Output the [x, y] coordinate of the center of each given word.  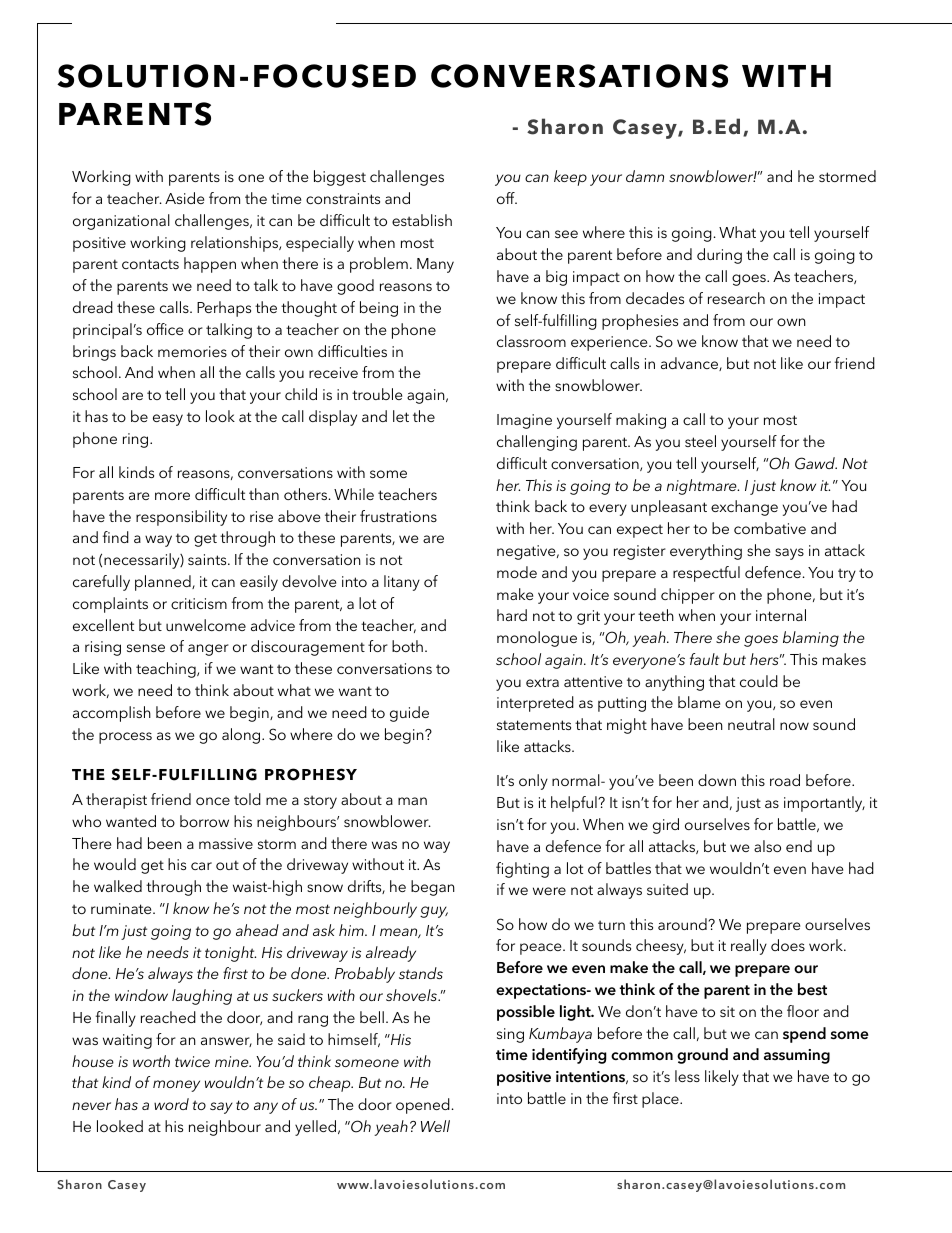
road [785, 780]
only [533, 782]
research [736, 298]
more [172, 496]
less [687, 1076]
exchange [744, 508]
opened [423, 1106]
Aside [184, 198]
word [171, 1104]
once [213, 801]
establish [422, 220]
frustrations [398, 516]
